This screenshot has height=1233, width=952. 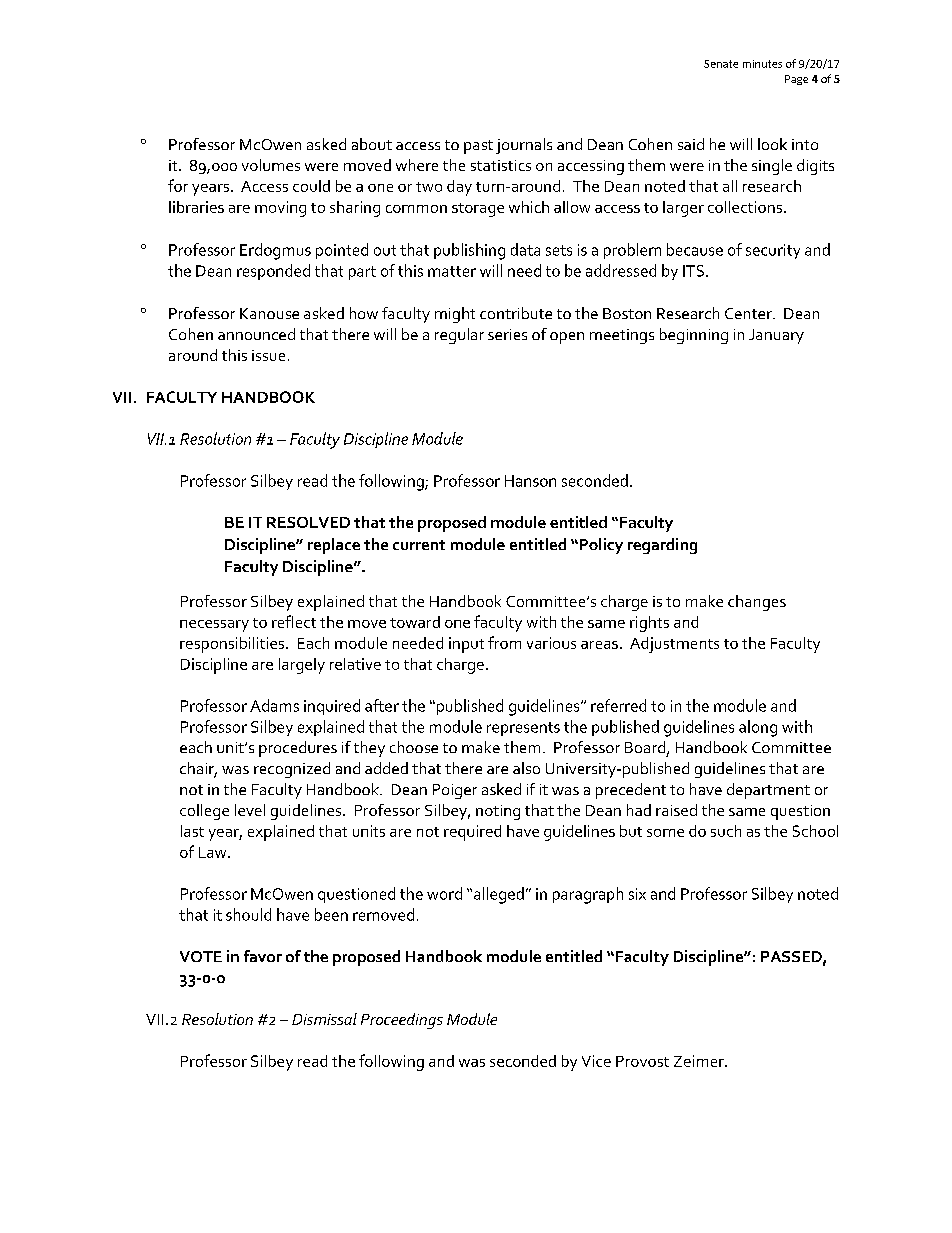 I want to click on past, so click(x=478, y=147).
